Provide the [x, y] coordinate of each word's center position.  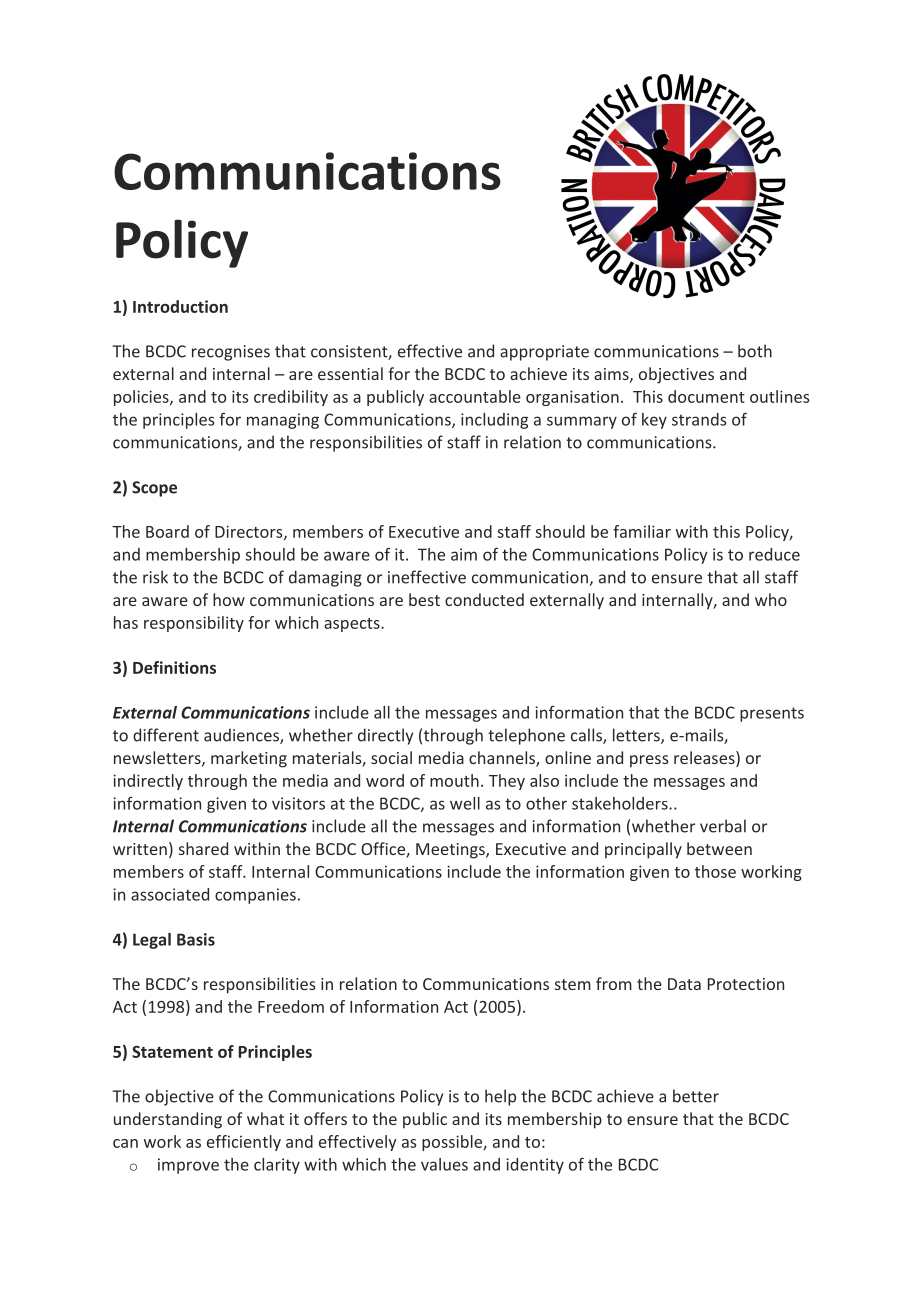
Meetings [451, 851]
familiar [642, 531]
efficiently [244, 1143]
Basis [196, 939]
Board [167, 531]
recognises [231, 353]
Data [684, 984]
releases [705, 759]
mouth [454, 780]
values [444, 1164]
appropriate [544, 353]
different [166, 735]
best [424, 599]
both [755, 351]
